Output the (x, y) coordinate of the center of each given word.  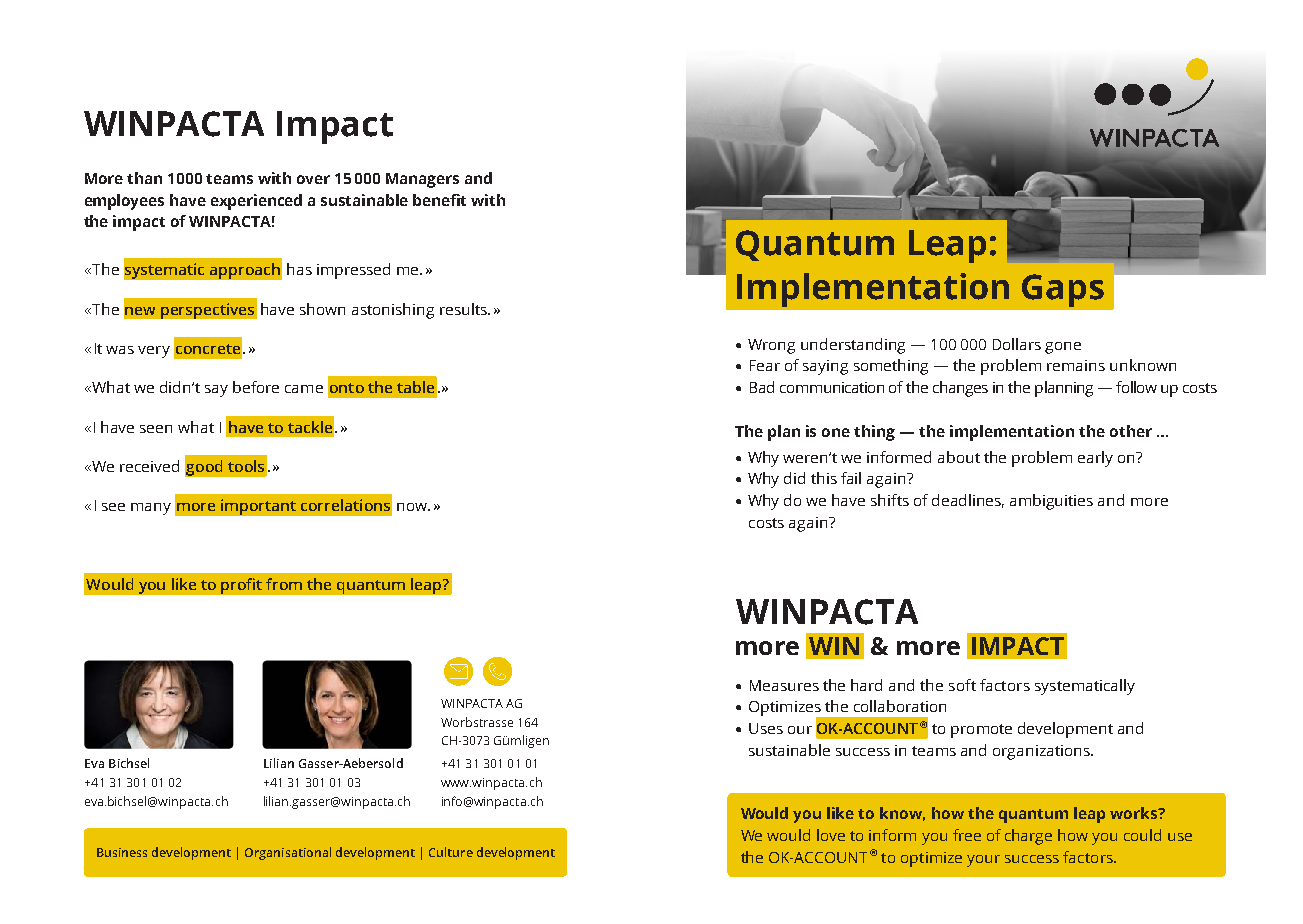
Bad (762, 387)
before (256, 387)
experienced (256, 202)
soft (962, 685)
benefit (439, 200)
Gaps (1063, 290)
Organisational (288, 853)
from (284, 584)
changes (960, 389)
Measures (784, 685)
